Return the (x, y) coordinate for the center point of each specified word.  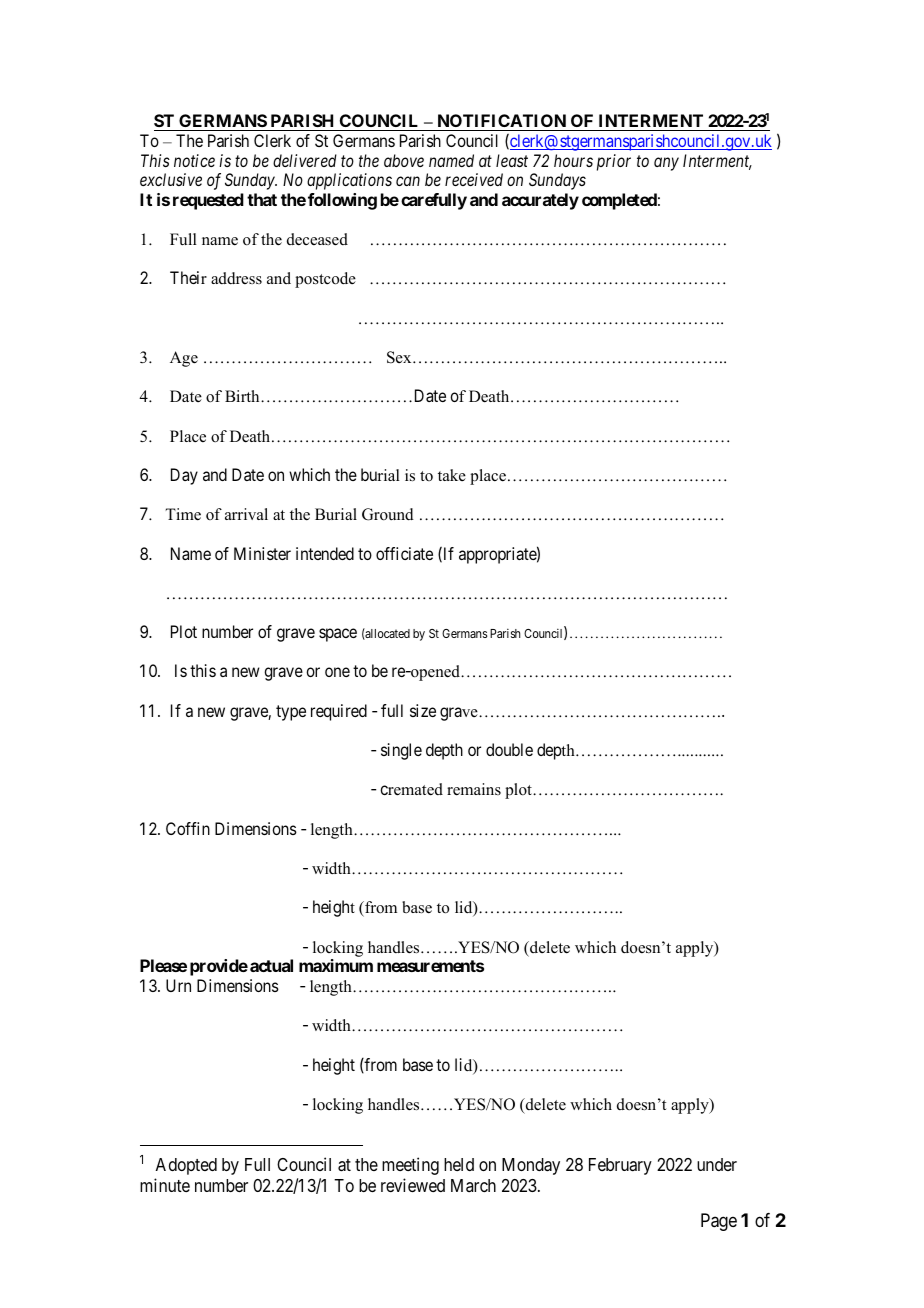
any (666, 164)
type (291, 713)
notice (194, 160)
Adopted (186, 1166)
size (423, 710)
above (404, 160)
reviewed (413, 1185)
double (509, 749)
